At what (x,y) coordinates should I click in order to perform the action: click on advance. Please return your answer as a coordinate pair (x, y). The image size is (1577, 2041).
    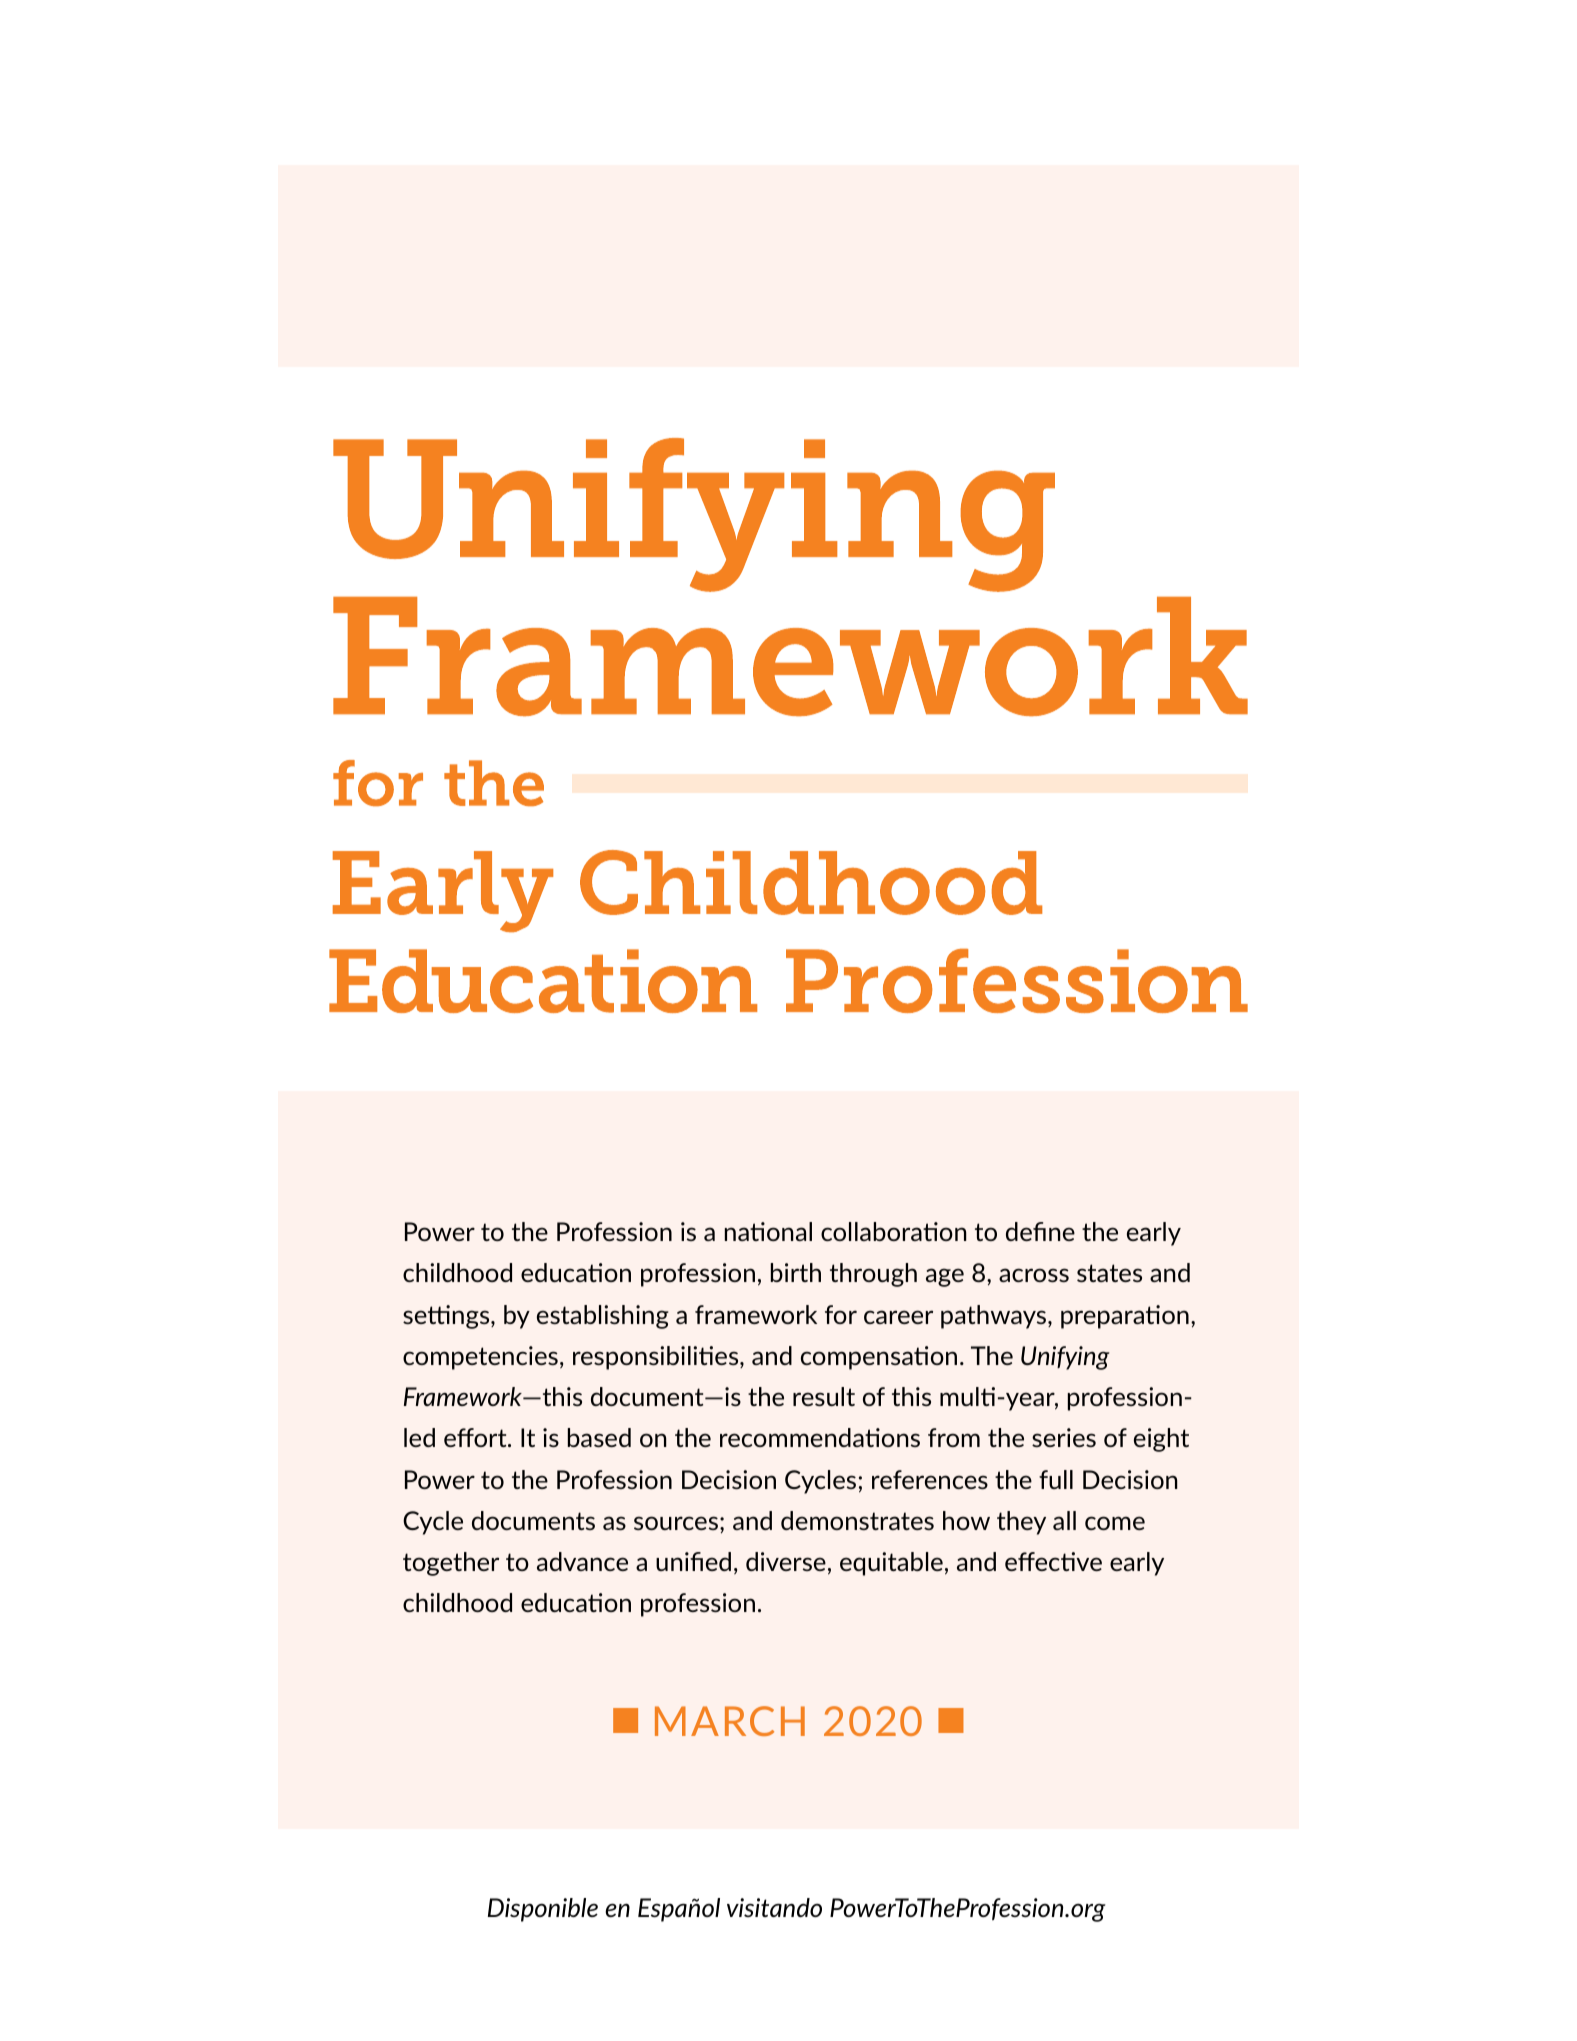
    Looking at the image, I should click on (582, 1561).
